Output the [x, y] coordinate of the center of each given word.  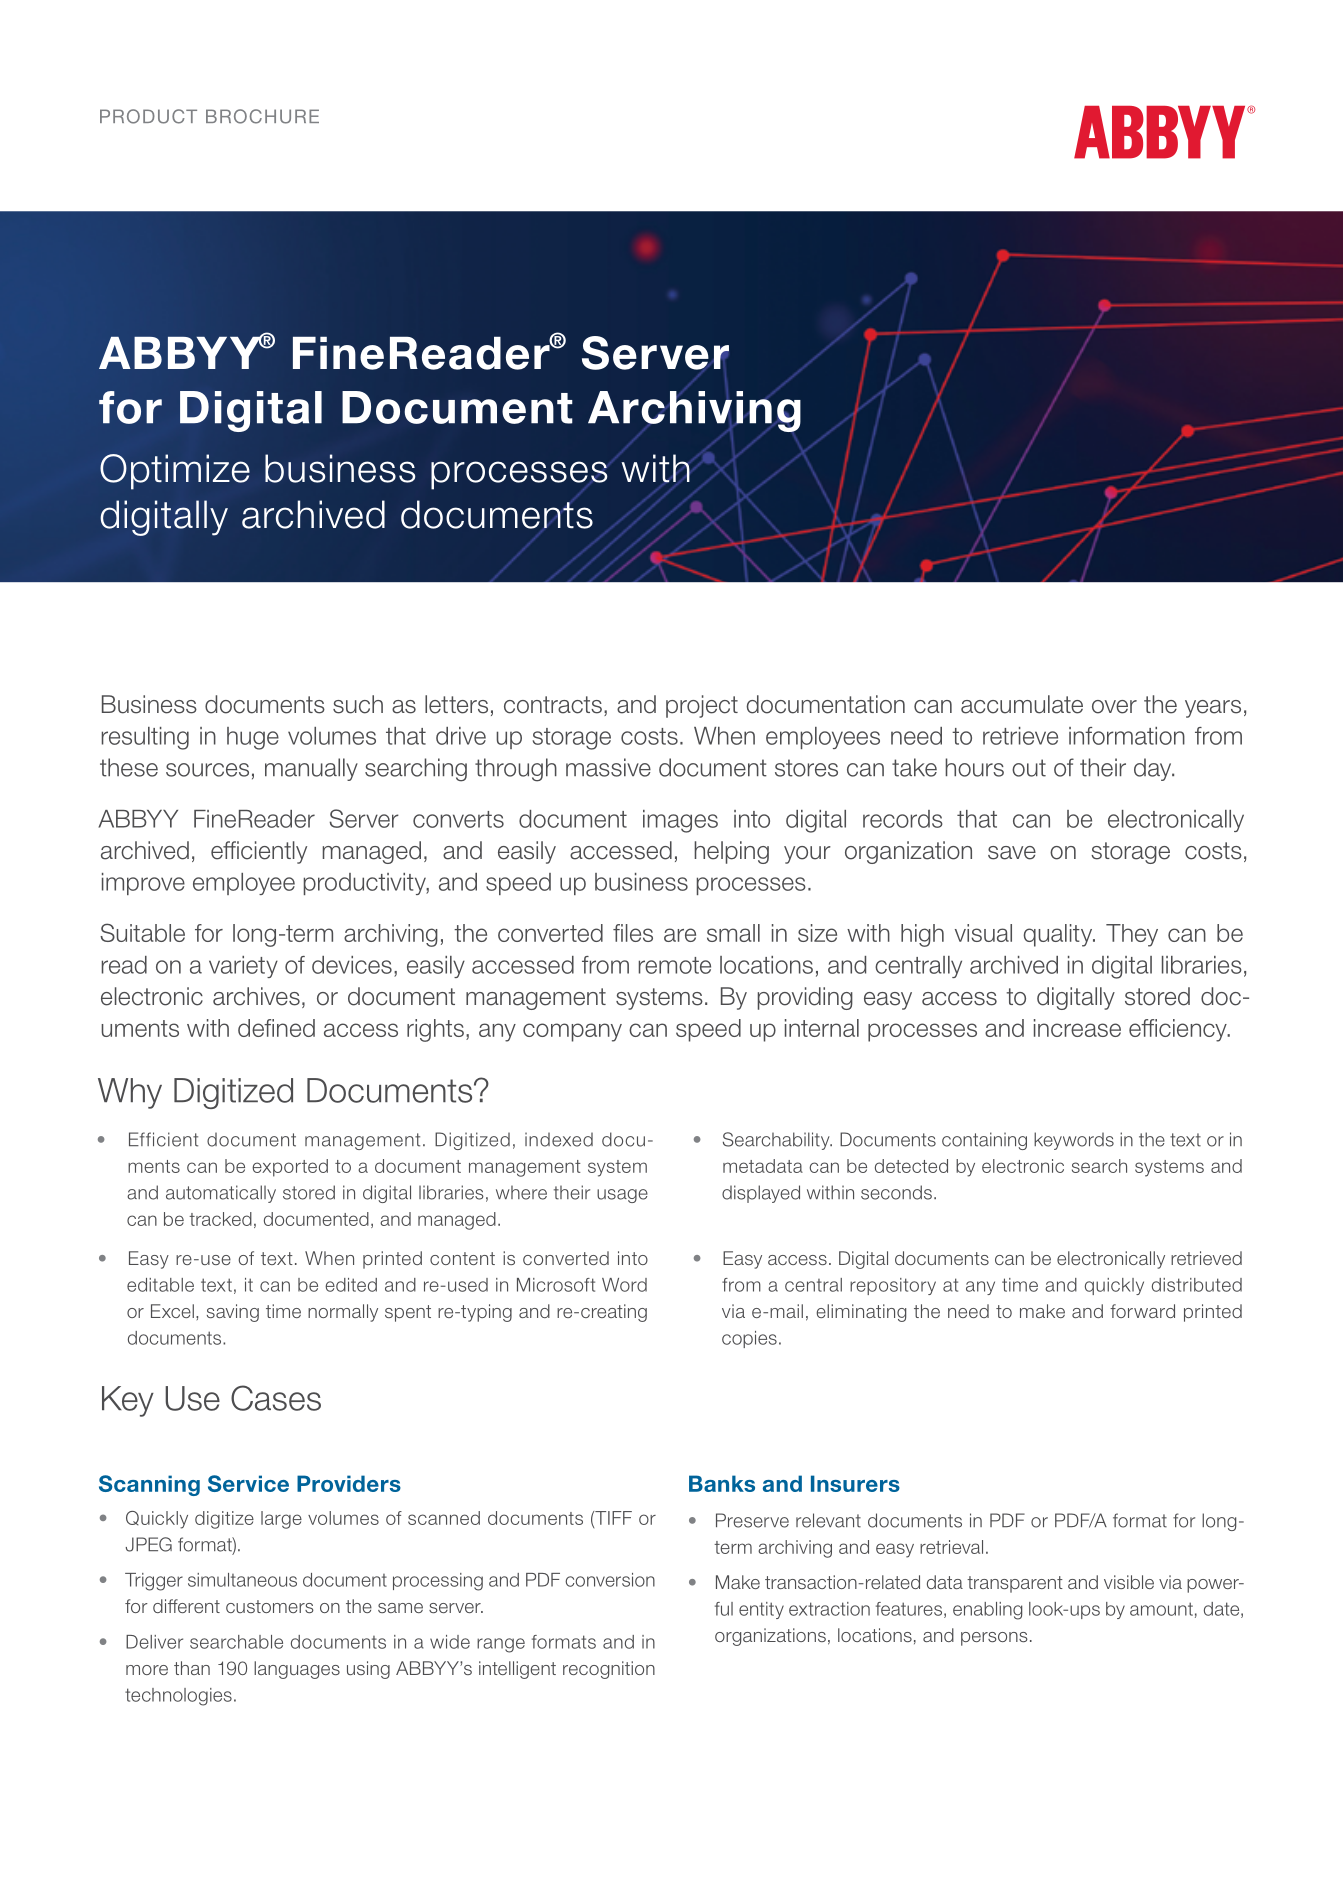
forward [1142, 1311]
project [702, 706]
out [1029, 768]
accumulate [1022, 704]
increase [1077, 1028]
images [680, 821]
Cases [276, 1398]
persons [994, 1639]
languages [297, 1670]
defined [276, 1028]
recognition [609, 1670]
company [572, 1032]
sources [207, 770]
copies [749, 1339]
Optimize [175, 472]
